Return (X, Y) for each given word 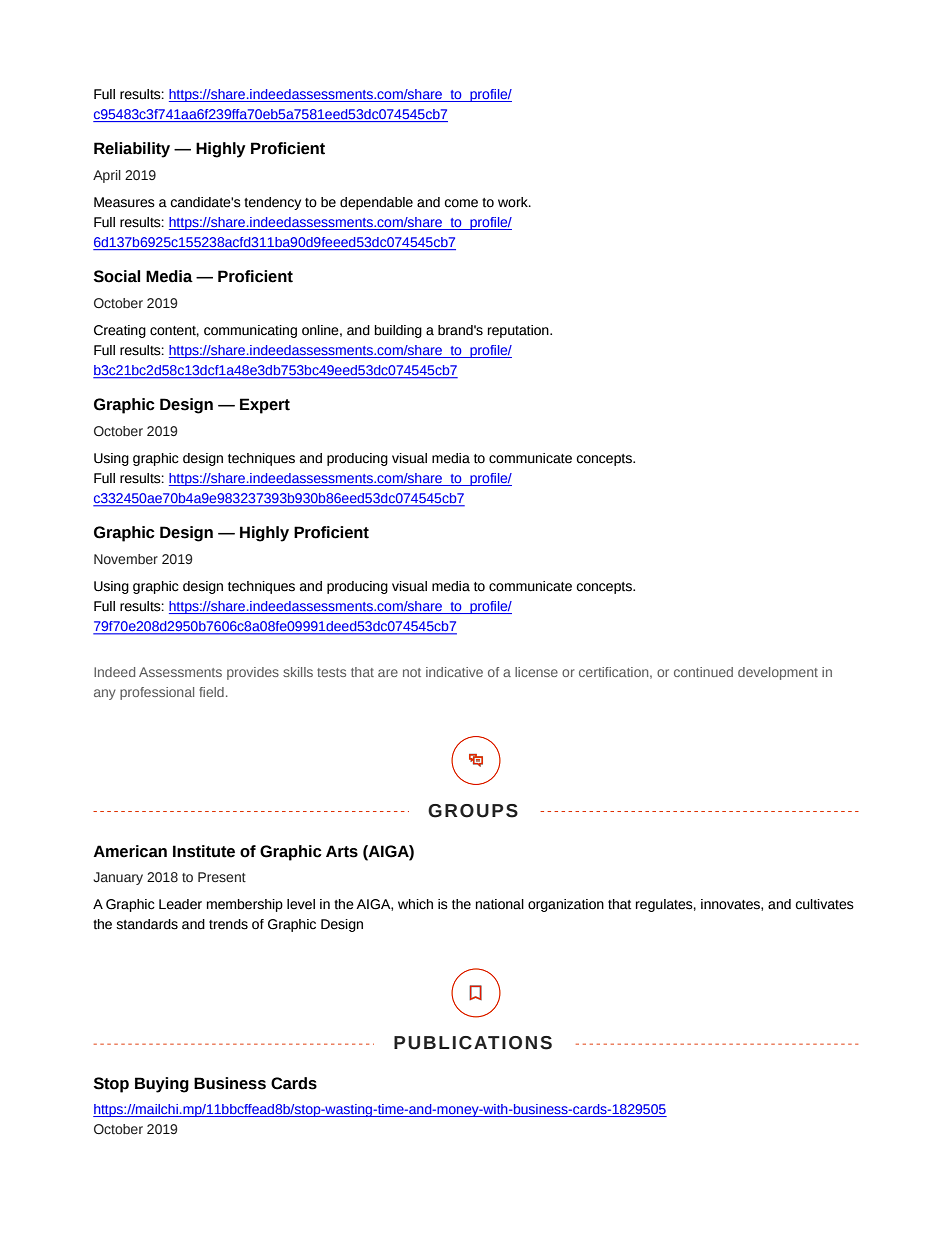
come (461, 203)
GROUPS (473, 811)
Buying (162, 1085)
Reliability (132, 150)
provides (253, 673)
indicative (454, 672)
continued (703, 672)
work (514, 202)
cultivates (825, 904)
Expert (265, 406)
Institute (204, 851)
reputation (519, 331)
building (398, 331)
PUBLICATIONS (473, 1043)
